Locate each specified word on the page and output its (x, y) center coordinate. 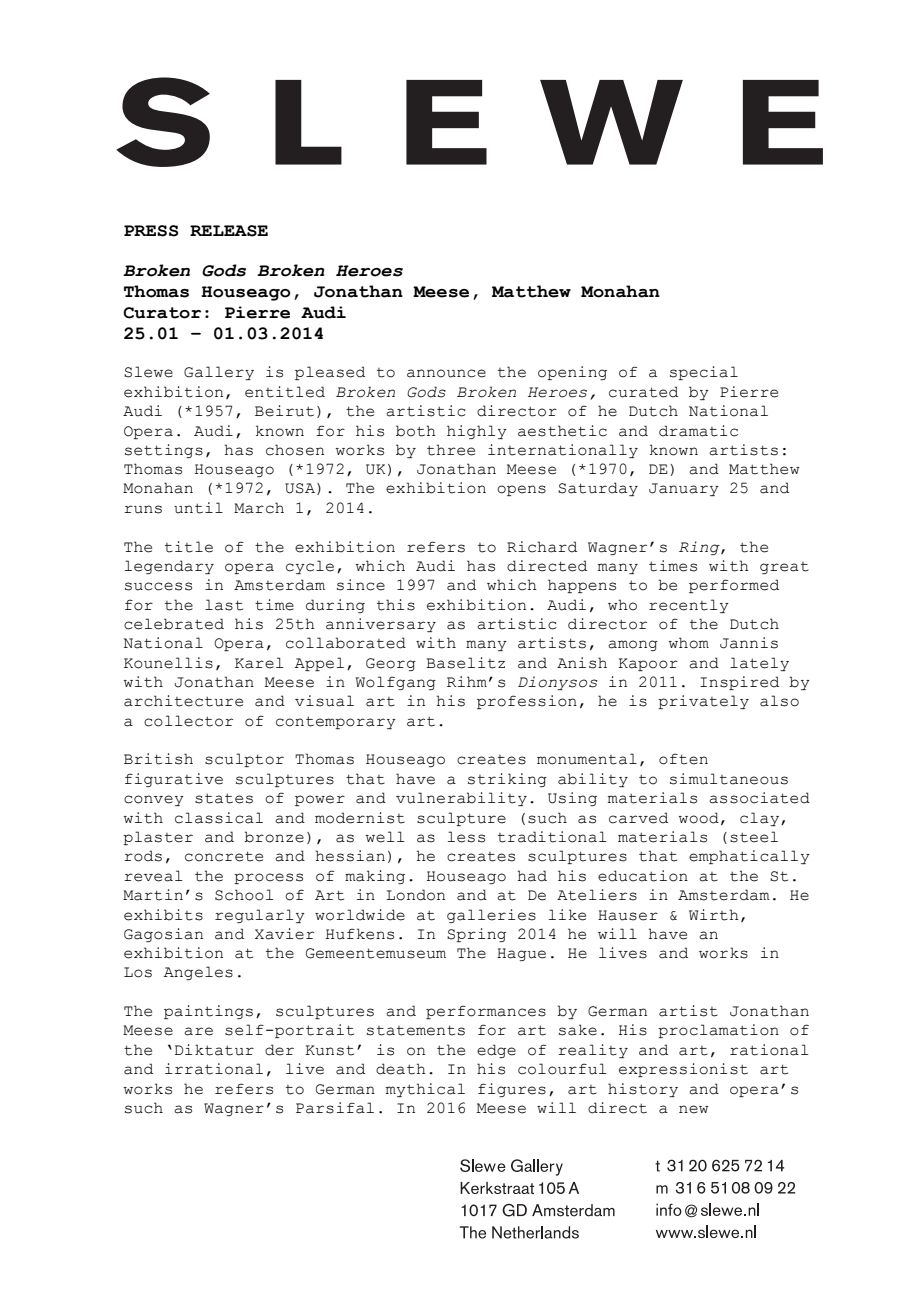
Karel (259, 663)
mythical (425, 1090)
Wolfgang (396, 683)
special (704, 373)
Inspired (739, 683)
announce (446, 373)
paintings (208, 1012)
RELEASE (229, 231)
